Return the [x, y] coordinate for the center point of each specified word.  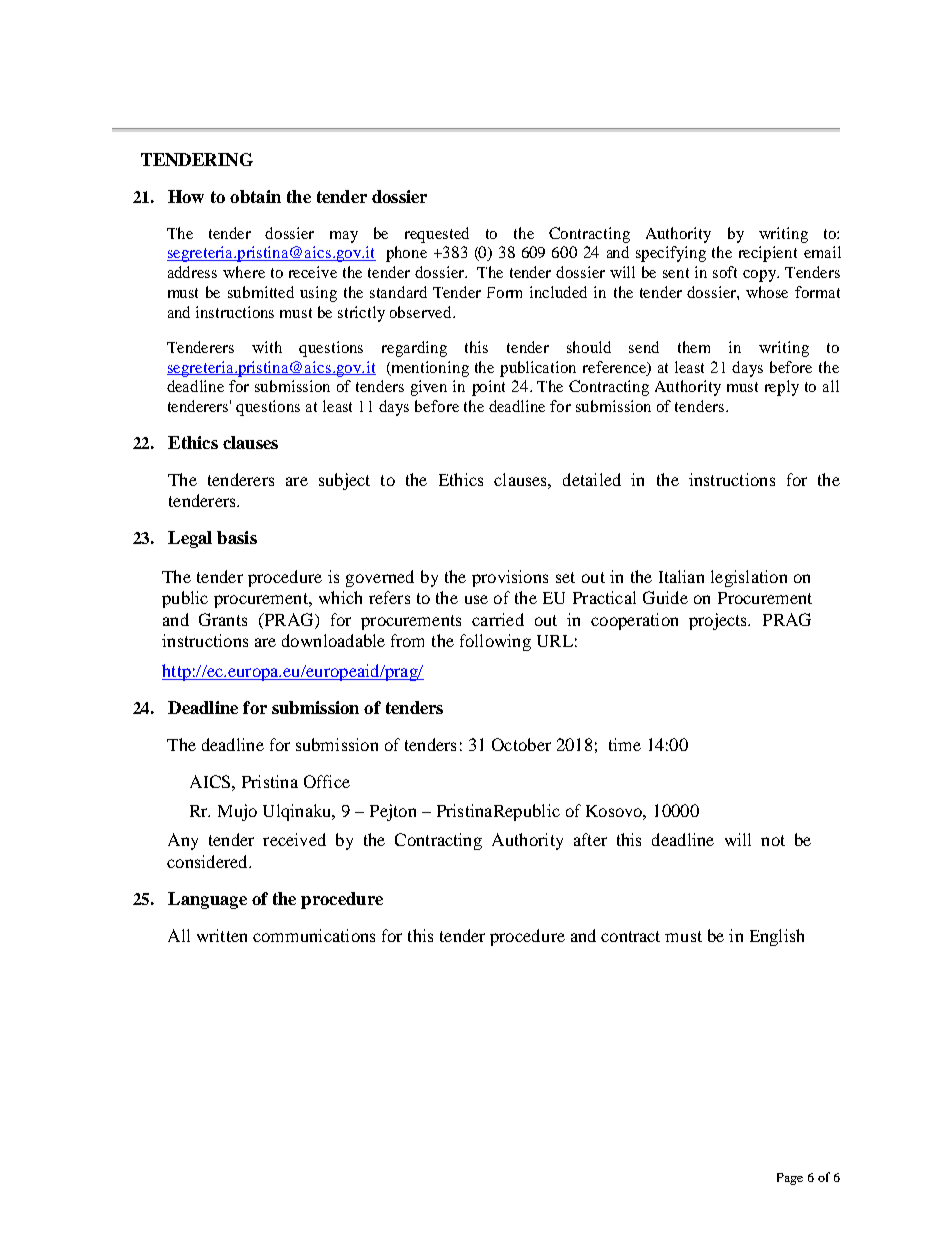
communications [314, 935]
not [773, 840]
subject [344, 481]
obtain [255, 196]
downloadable [333, 640]
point [488, 388]
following [495, 642]
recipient [768, 254]
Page [790, 1179]
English [777, 937]
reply [782, 388]
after [590, 839]
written [222, 935]
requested [437, 235]
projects [719, 621]
